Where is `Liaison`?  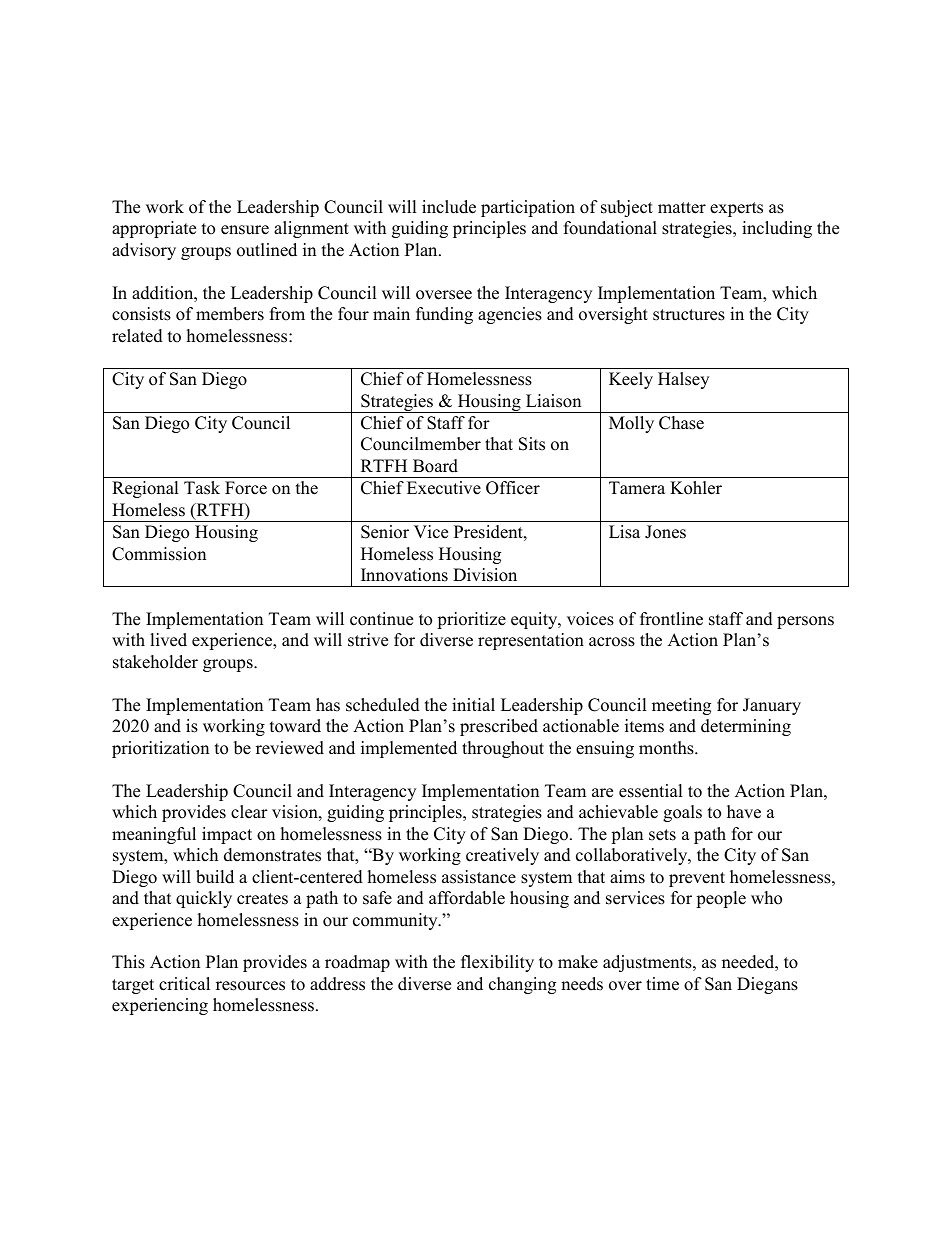 Liaison is located at coordinates (553, 401).
